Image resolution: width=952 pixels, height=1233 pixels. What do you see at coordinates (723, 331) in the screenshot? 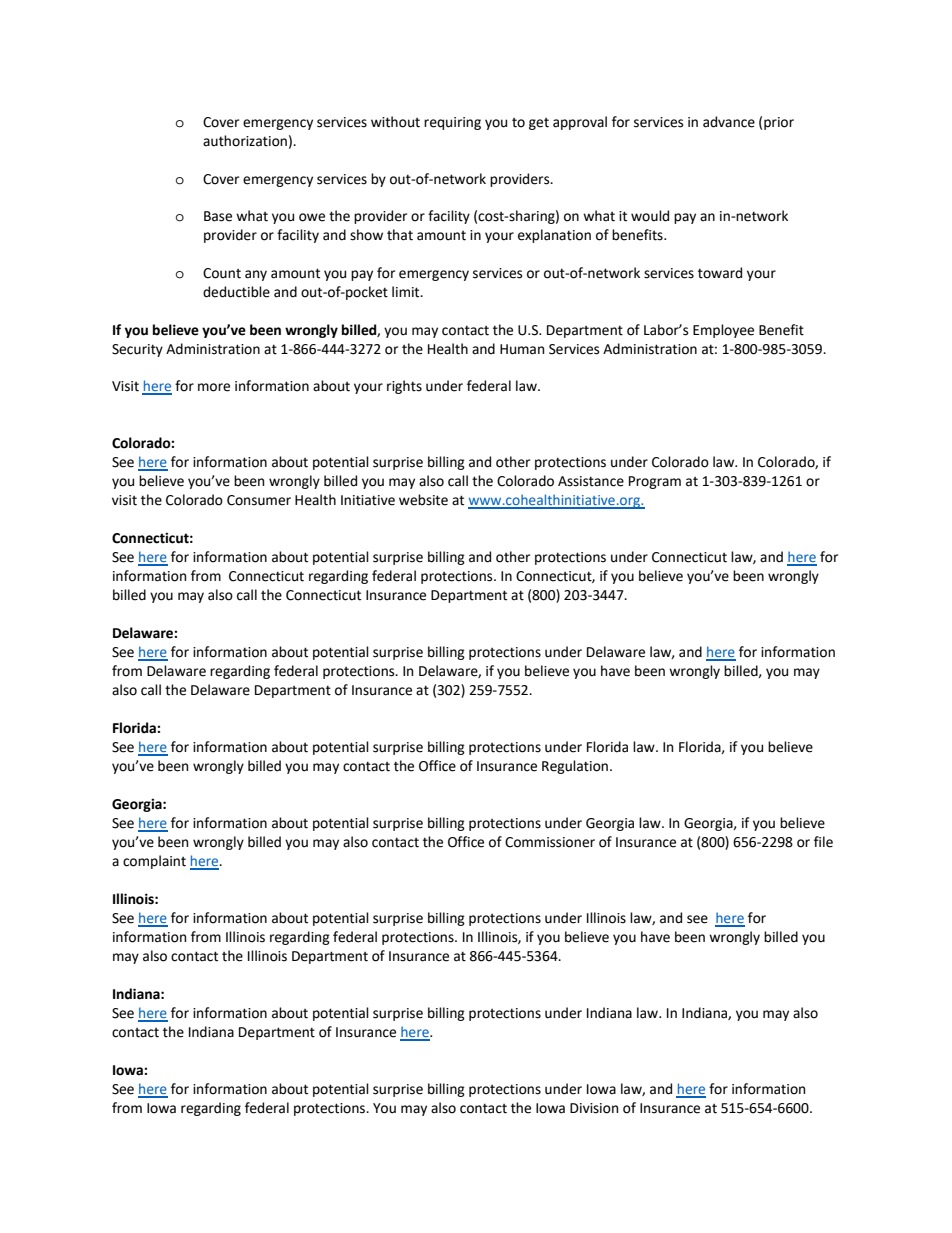
I see `Employee` at bounding box center [723, 331].
